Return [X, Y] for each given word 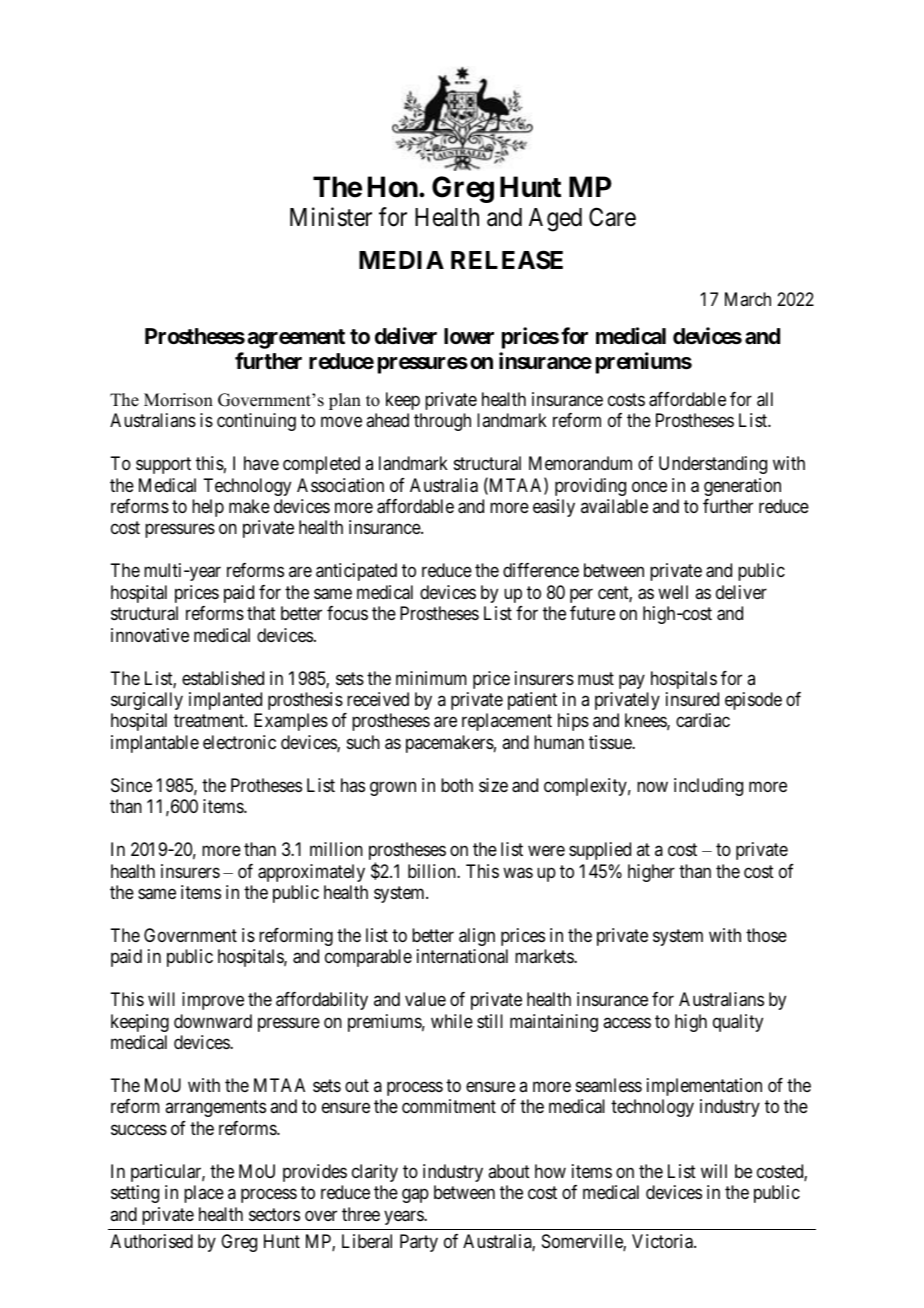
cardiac [703, 720]
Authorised [151, 1241]
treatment [210, 721]
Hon [393, 187]
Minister [331, 217]
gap [415, 1196]
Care [612, 217]
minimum [431, 678]
